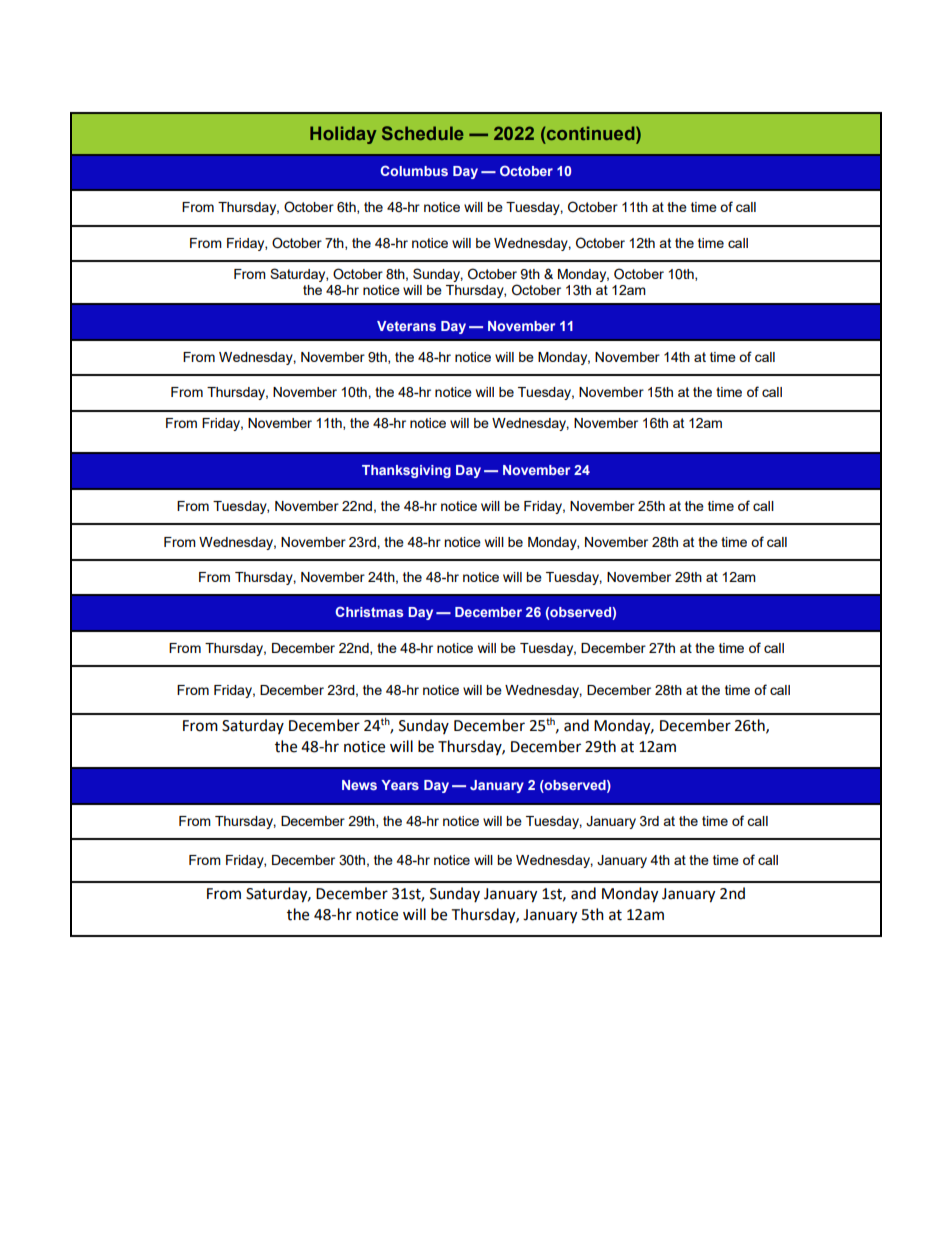 This document has width=952, height=1233. I want to click on News, so click(359, 785).
